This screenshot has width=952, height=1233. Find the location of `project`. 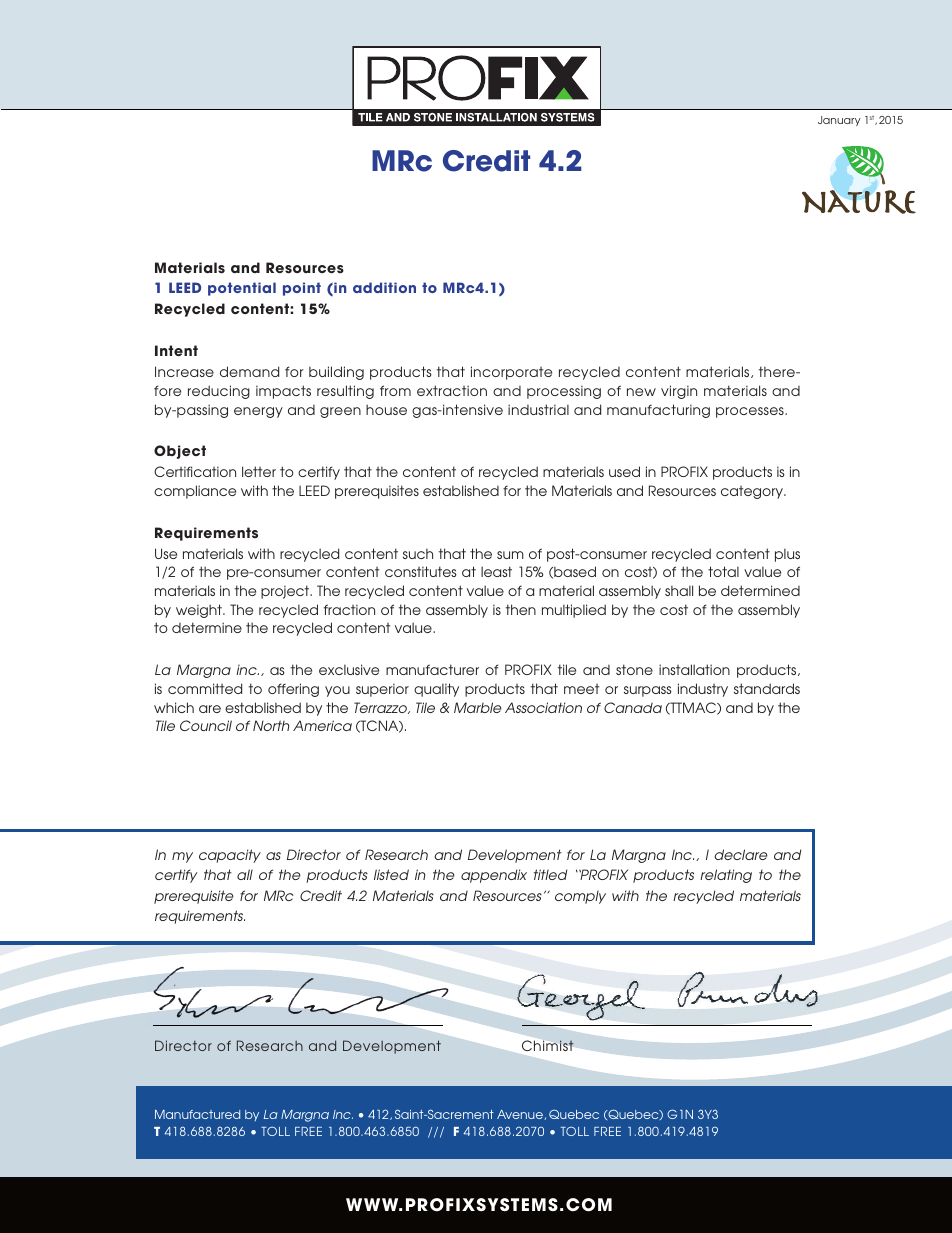

project is located at coordinates (286, 592).
